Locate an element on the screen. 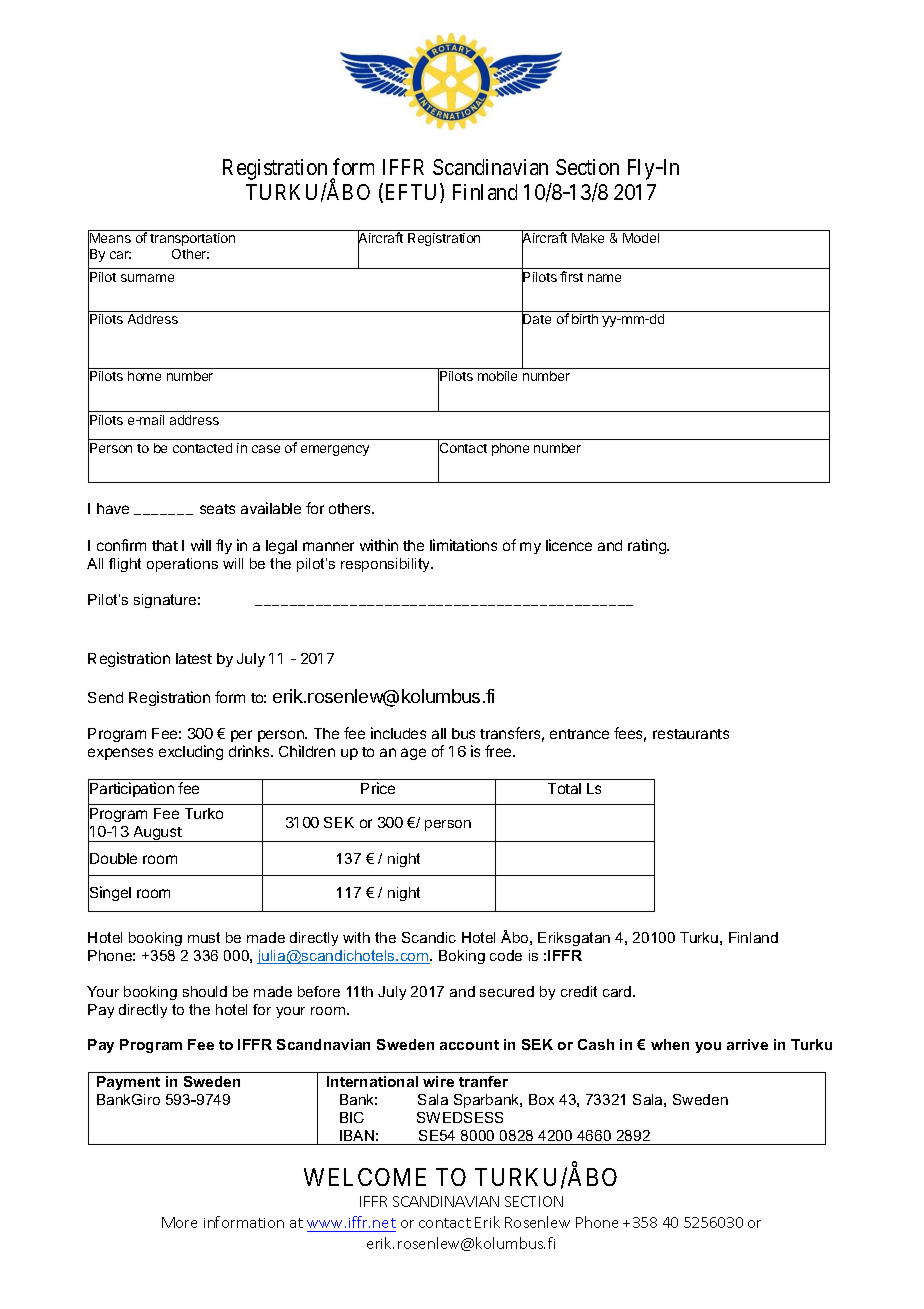  code is located at coordinates (506, 955).
